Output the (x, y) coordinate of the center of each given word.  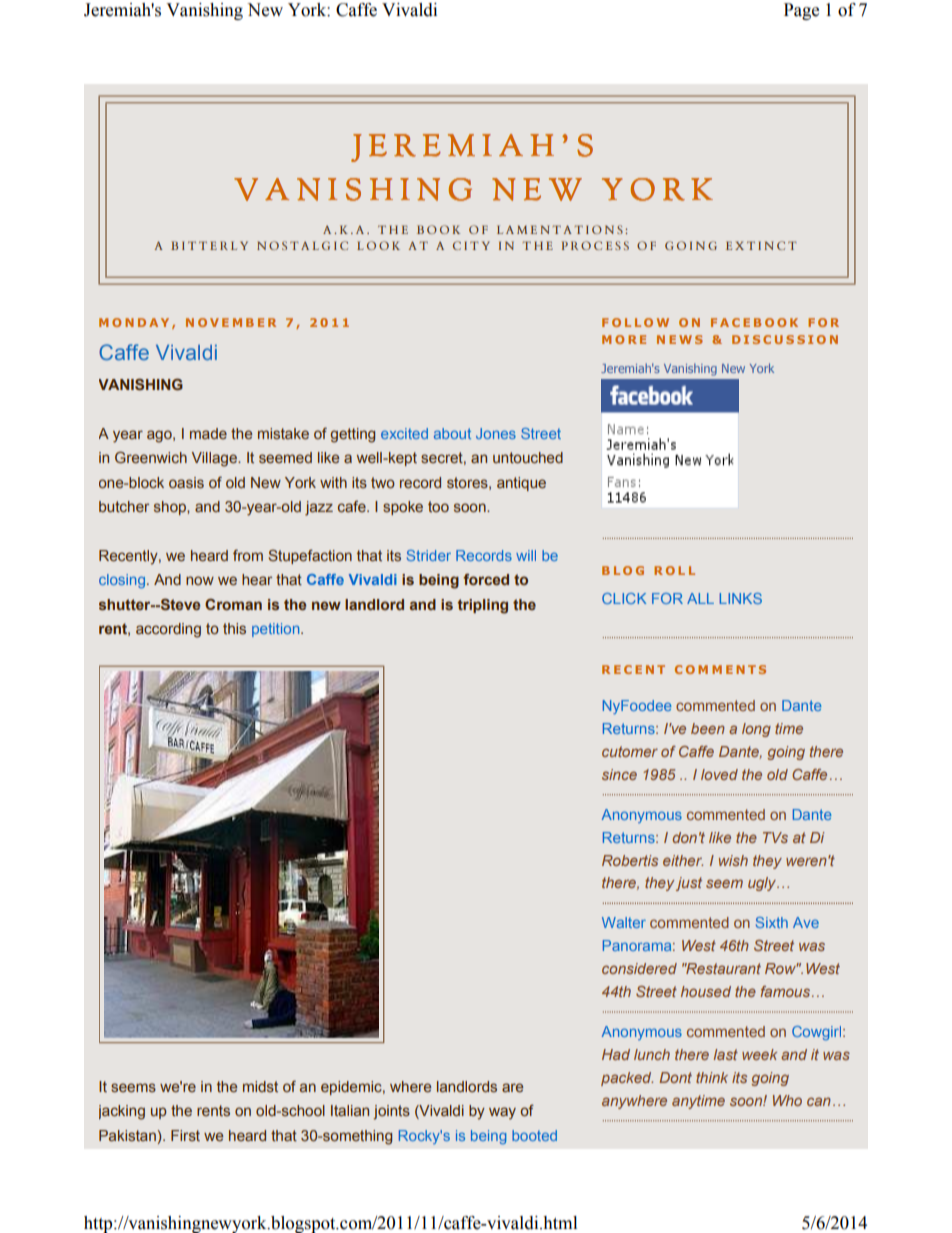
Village (215, 459)
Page (801, 11)
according (168, 630)
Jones (496, 433)
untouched (528, 457)
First (185, 1135)
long (756, 730)
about (452, 433)
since (619, 774)
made (208, 433)
